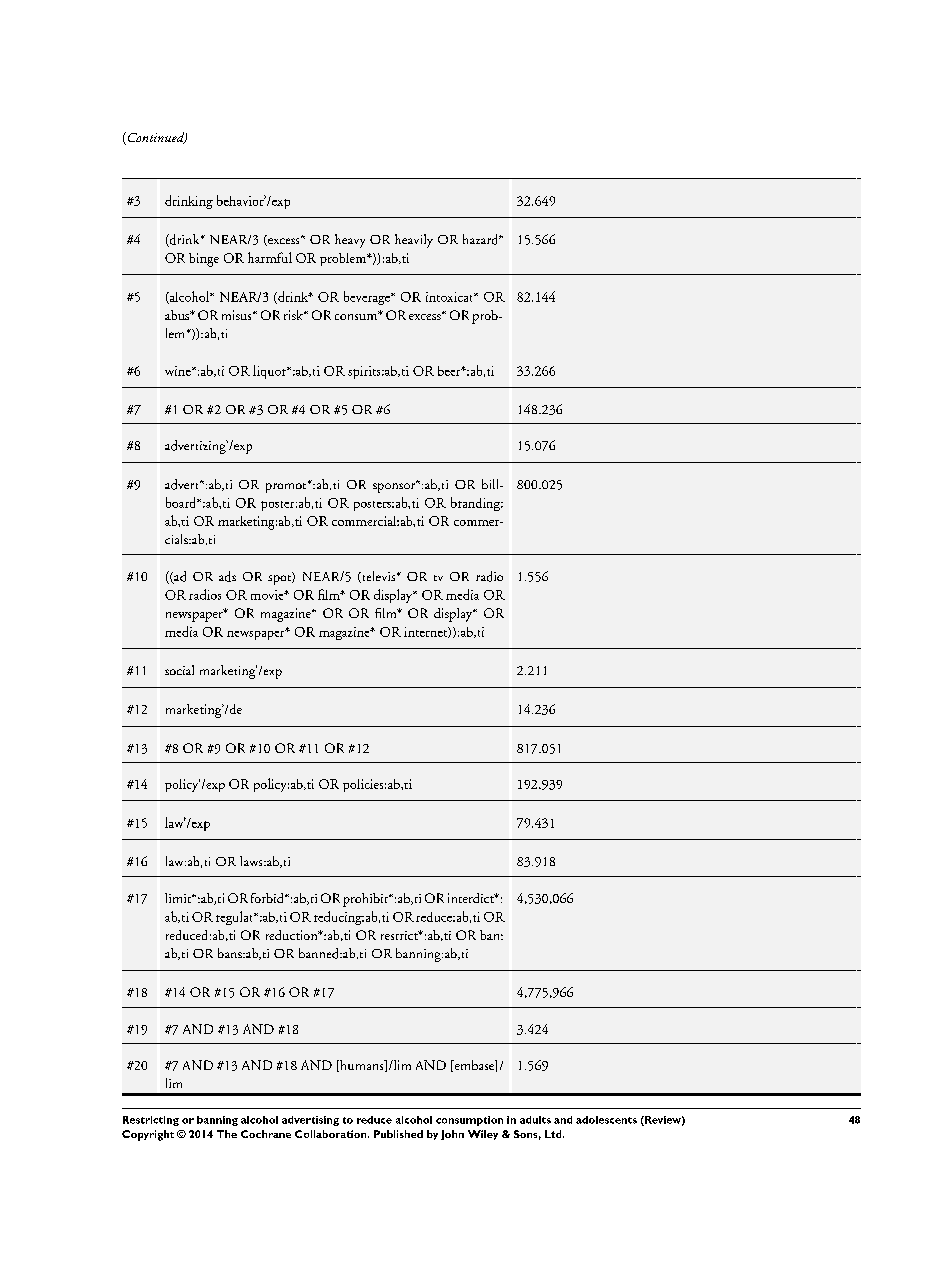 This image has height=1265, width=952. I want to click on heavily, so click(414, 241).
